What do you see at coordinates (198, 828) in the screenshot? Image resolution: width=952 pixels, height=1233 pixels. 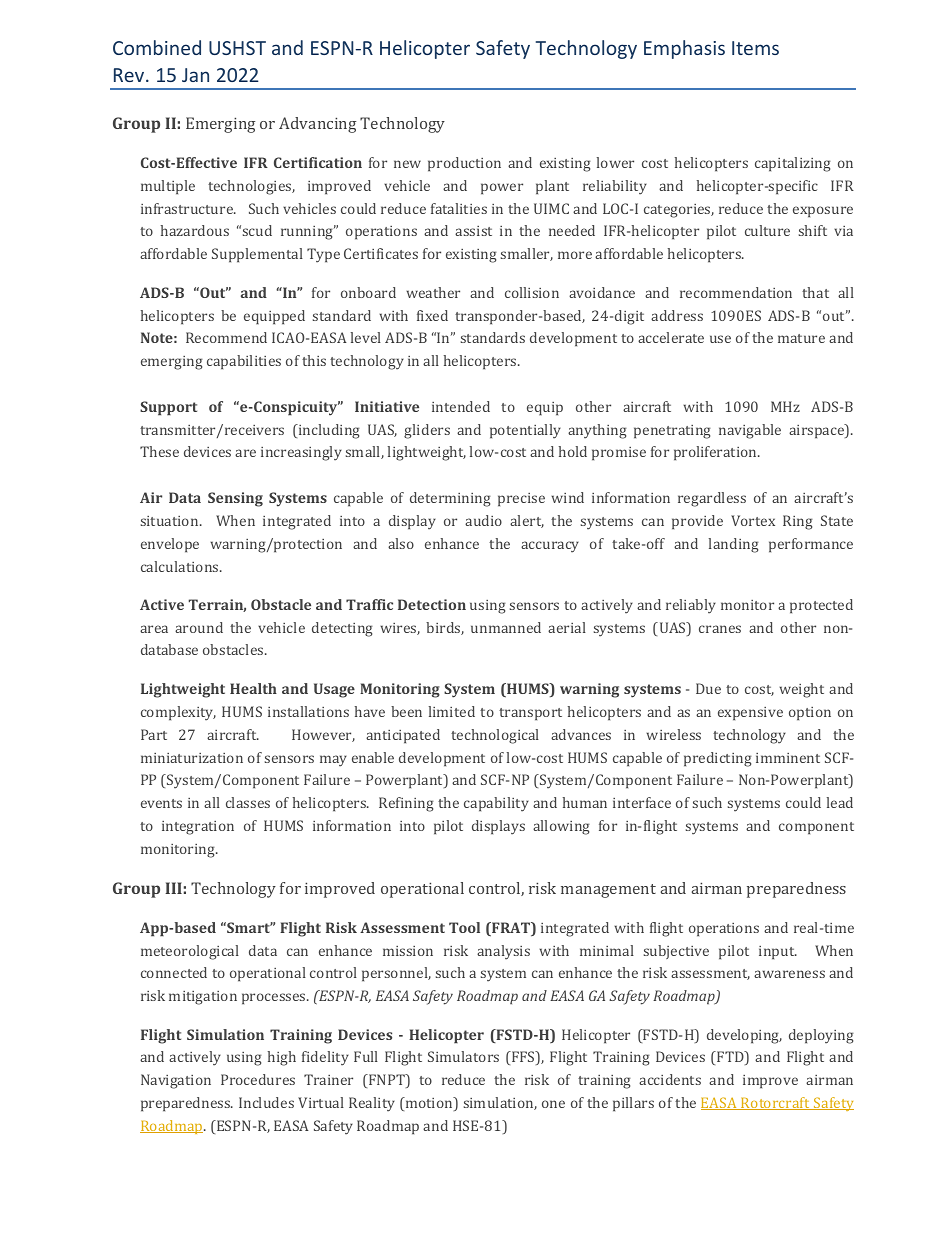 I see `integration` at bounding box center [198, 828].
